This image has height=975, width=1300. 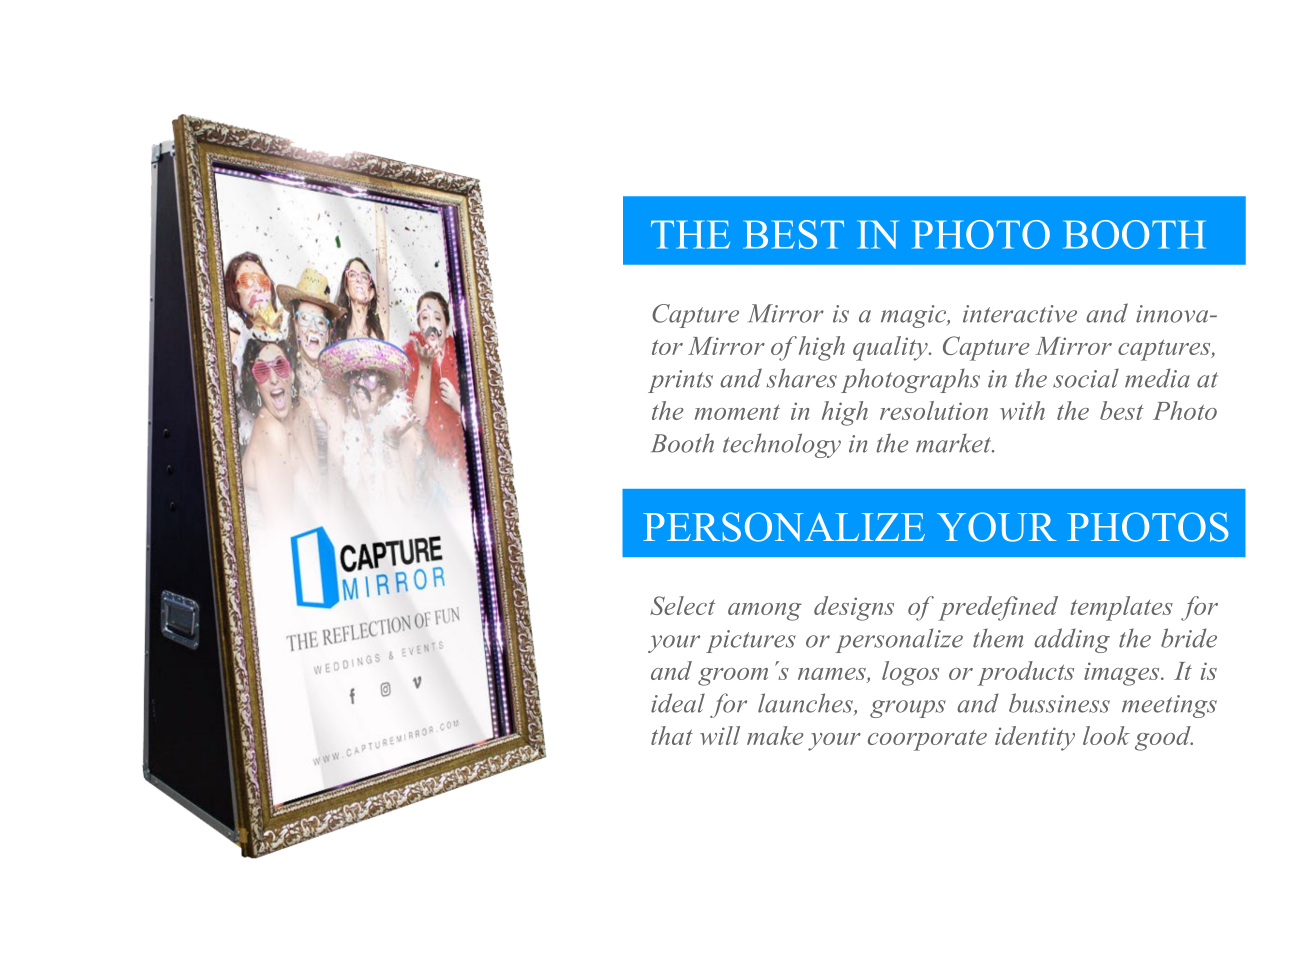 I want to click on templates, so click(x=1121, y=608).
